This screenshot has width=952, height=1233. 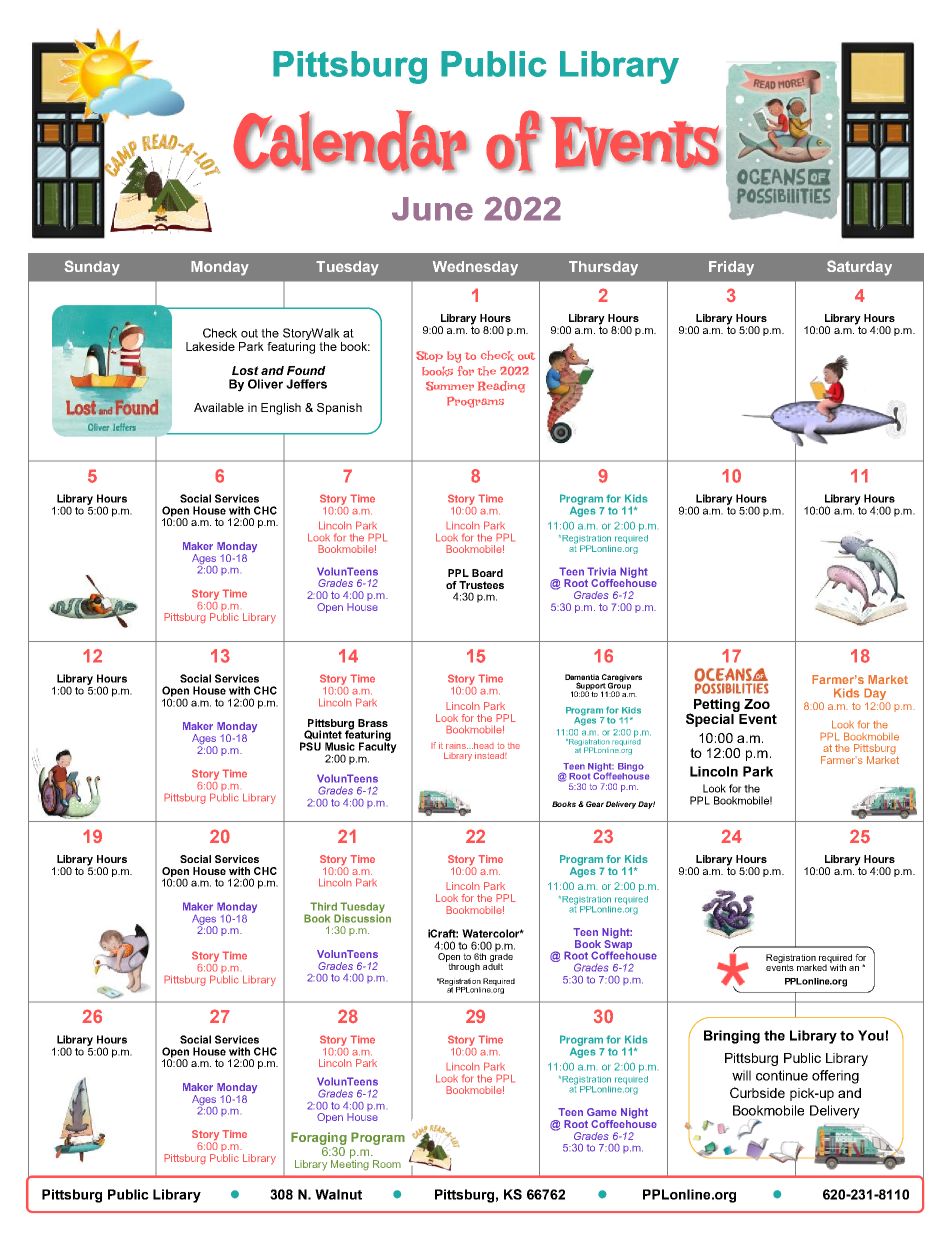 I want to click on Room, so click(x=387, y=1164).
